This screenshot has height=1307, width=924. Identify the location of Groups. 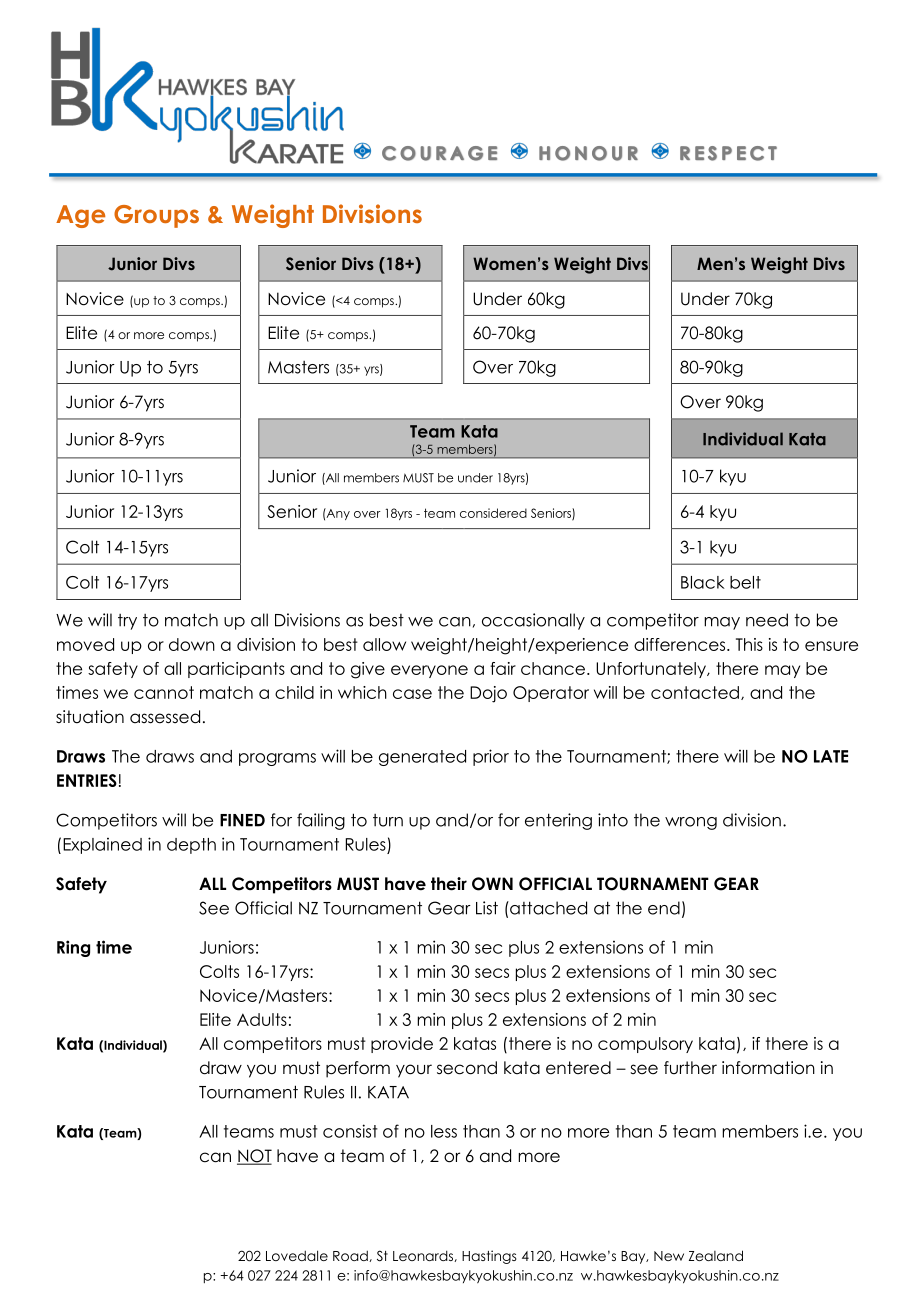
(156, 216).
